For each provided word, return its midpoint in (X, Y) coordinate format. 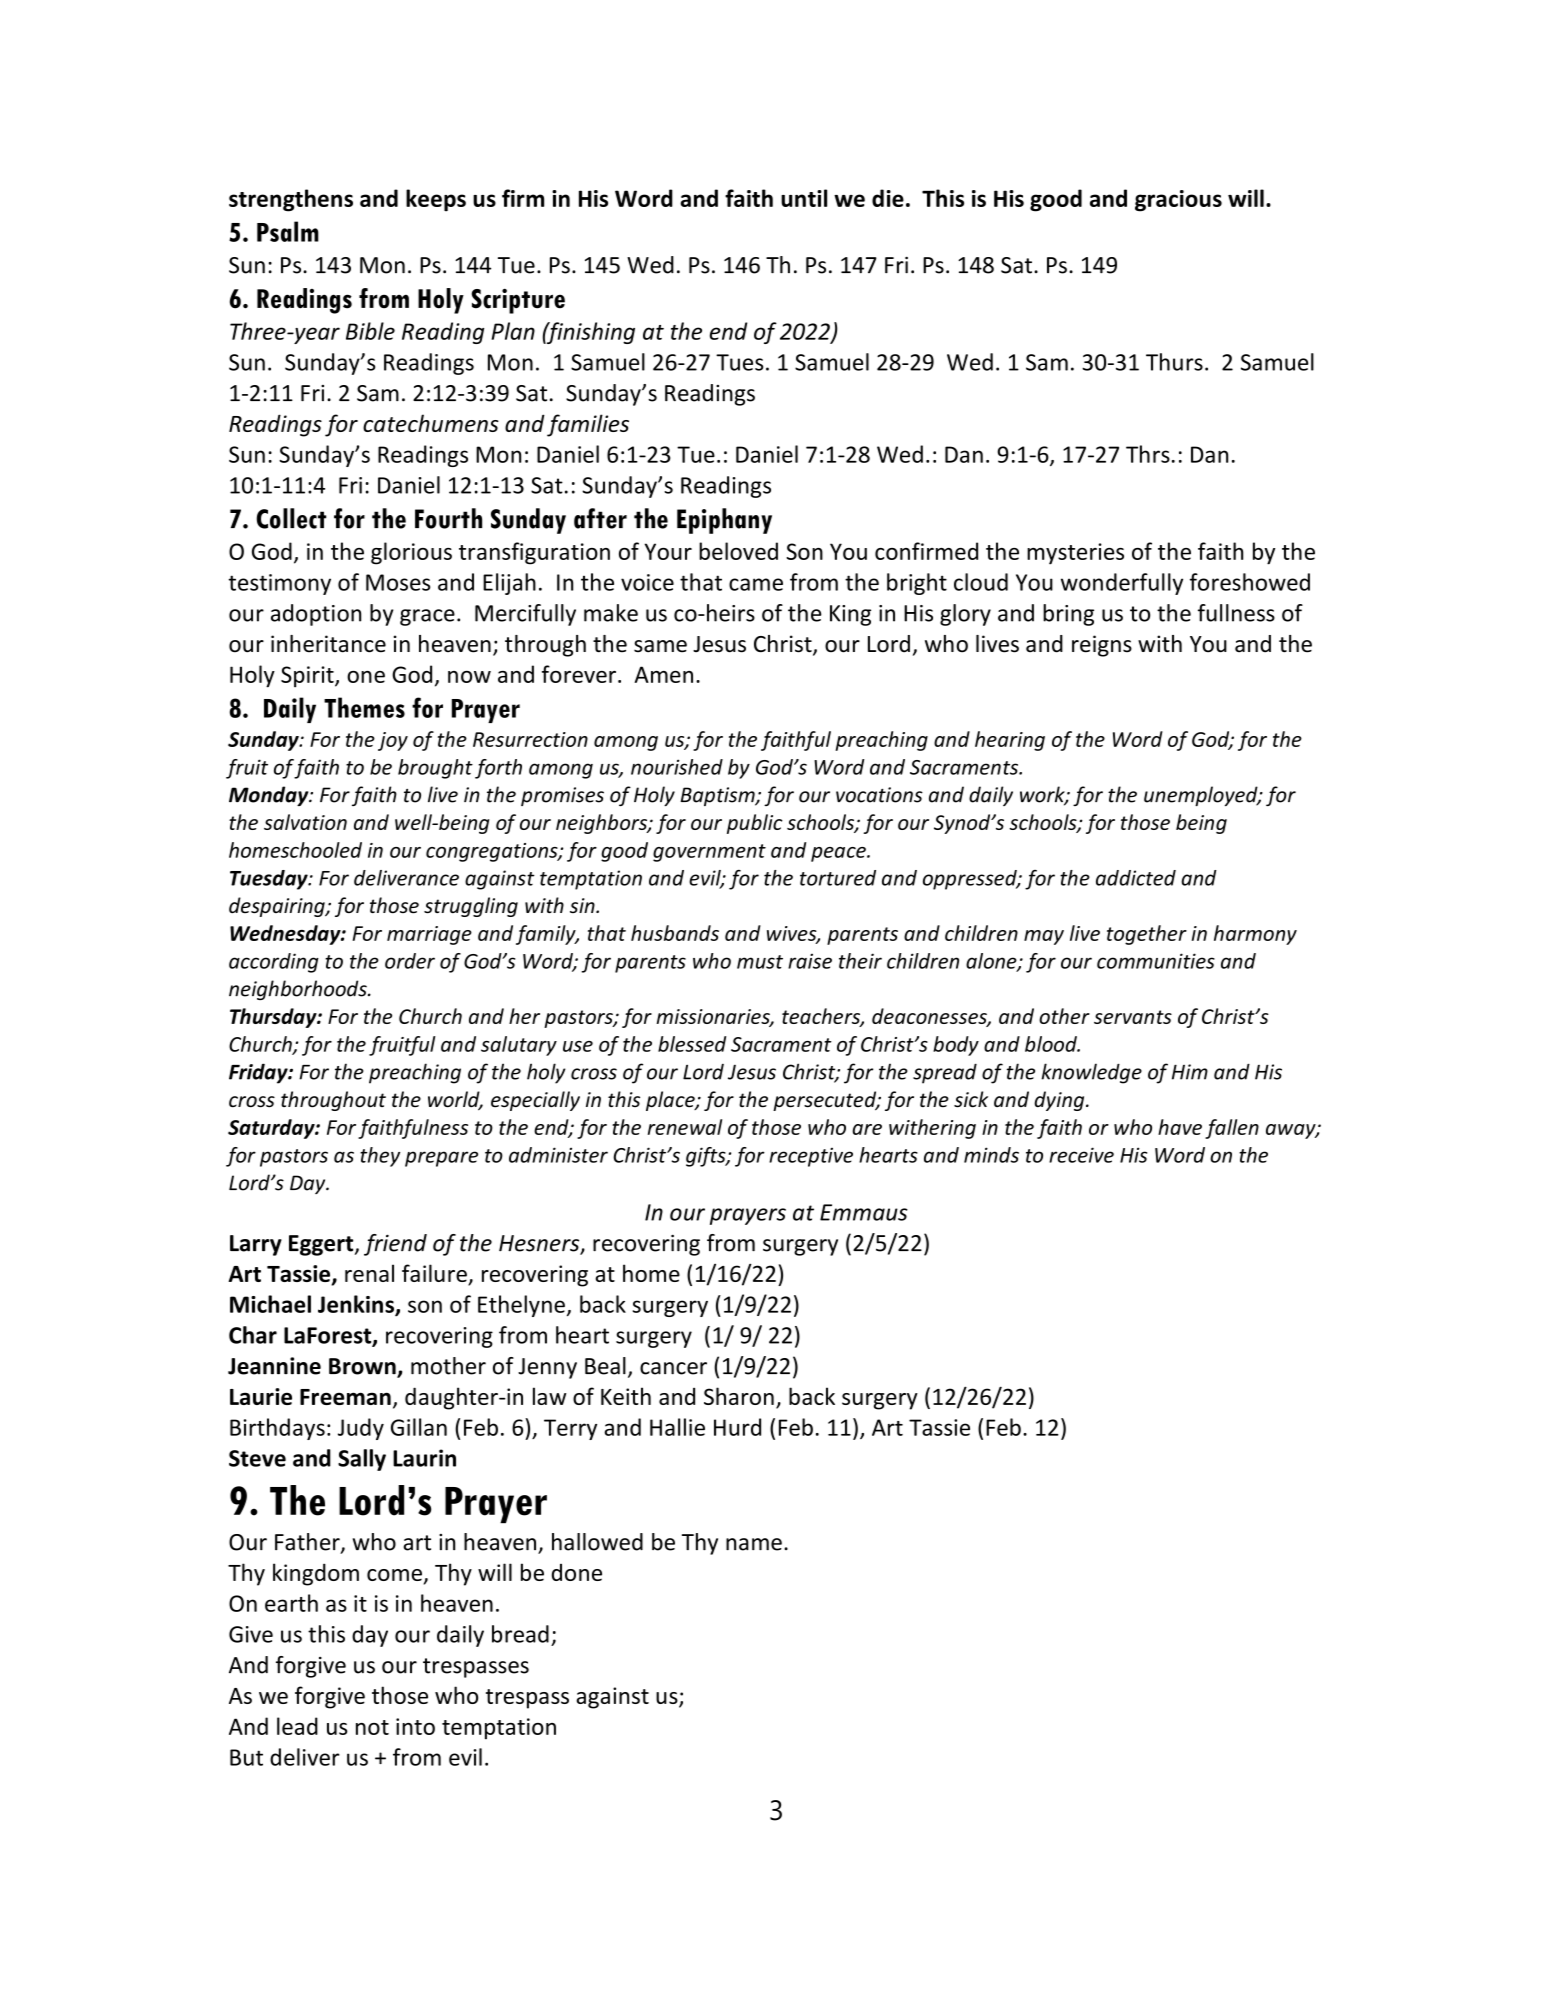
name (754, 1544)
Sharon (739, 1396)
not (372, 1727)
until (804, 198)
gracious (1178, 201)
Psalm (288, 231)
